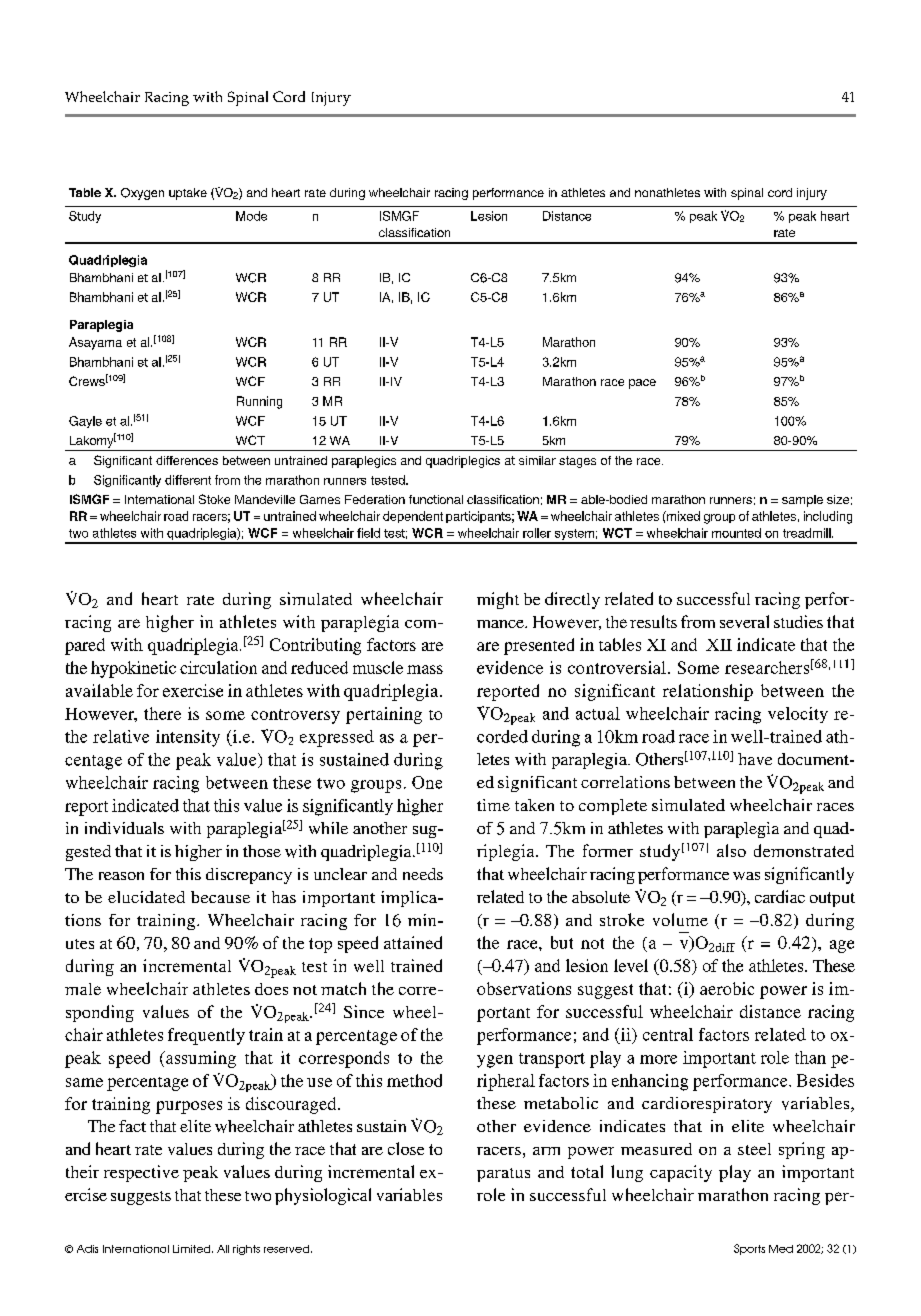  I want to click on pace, so click(642, 384).
